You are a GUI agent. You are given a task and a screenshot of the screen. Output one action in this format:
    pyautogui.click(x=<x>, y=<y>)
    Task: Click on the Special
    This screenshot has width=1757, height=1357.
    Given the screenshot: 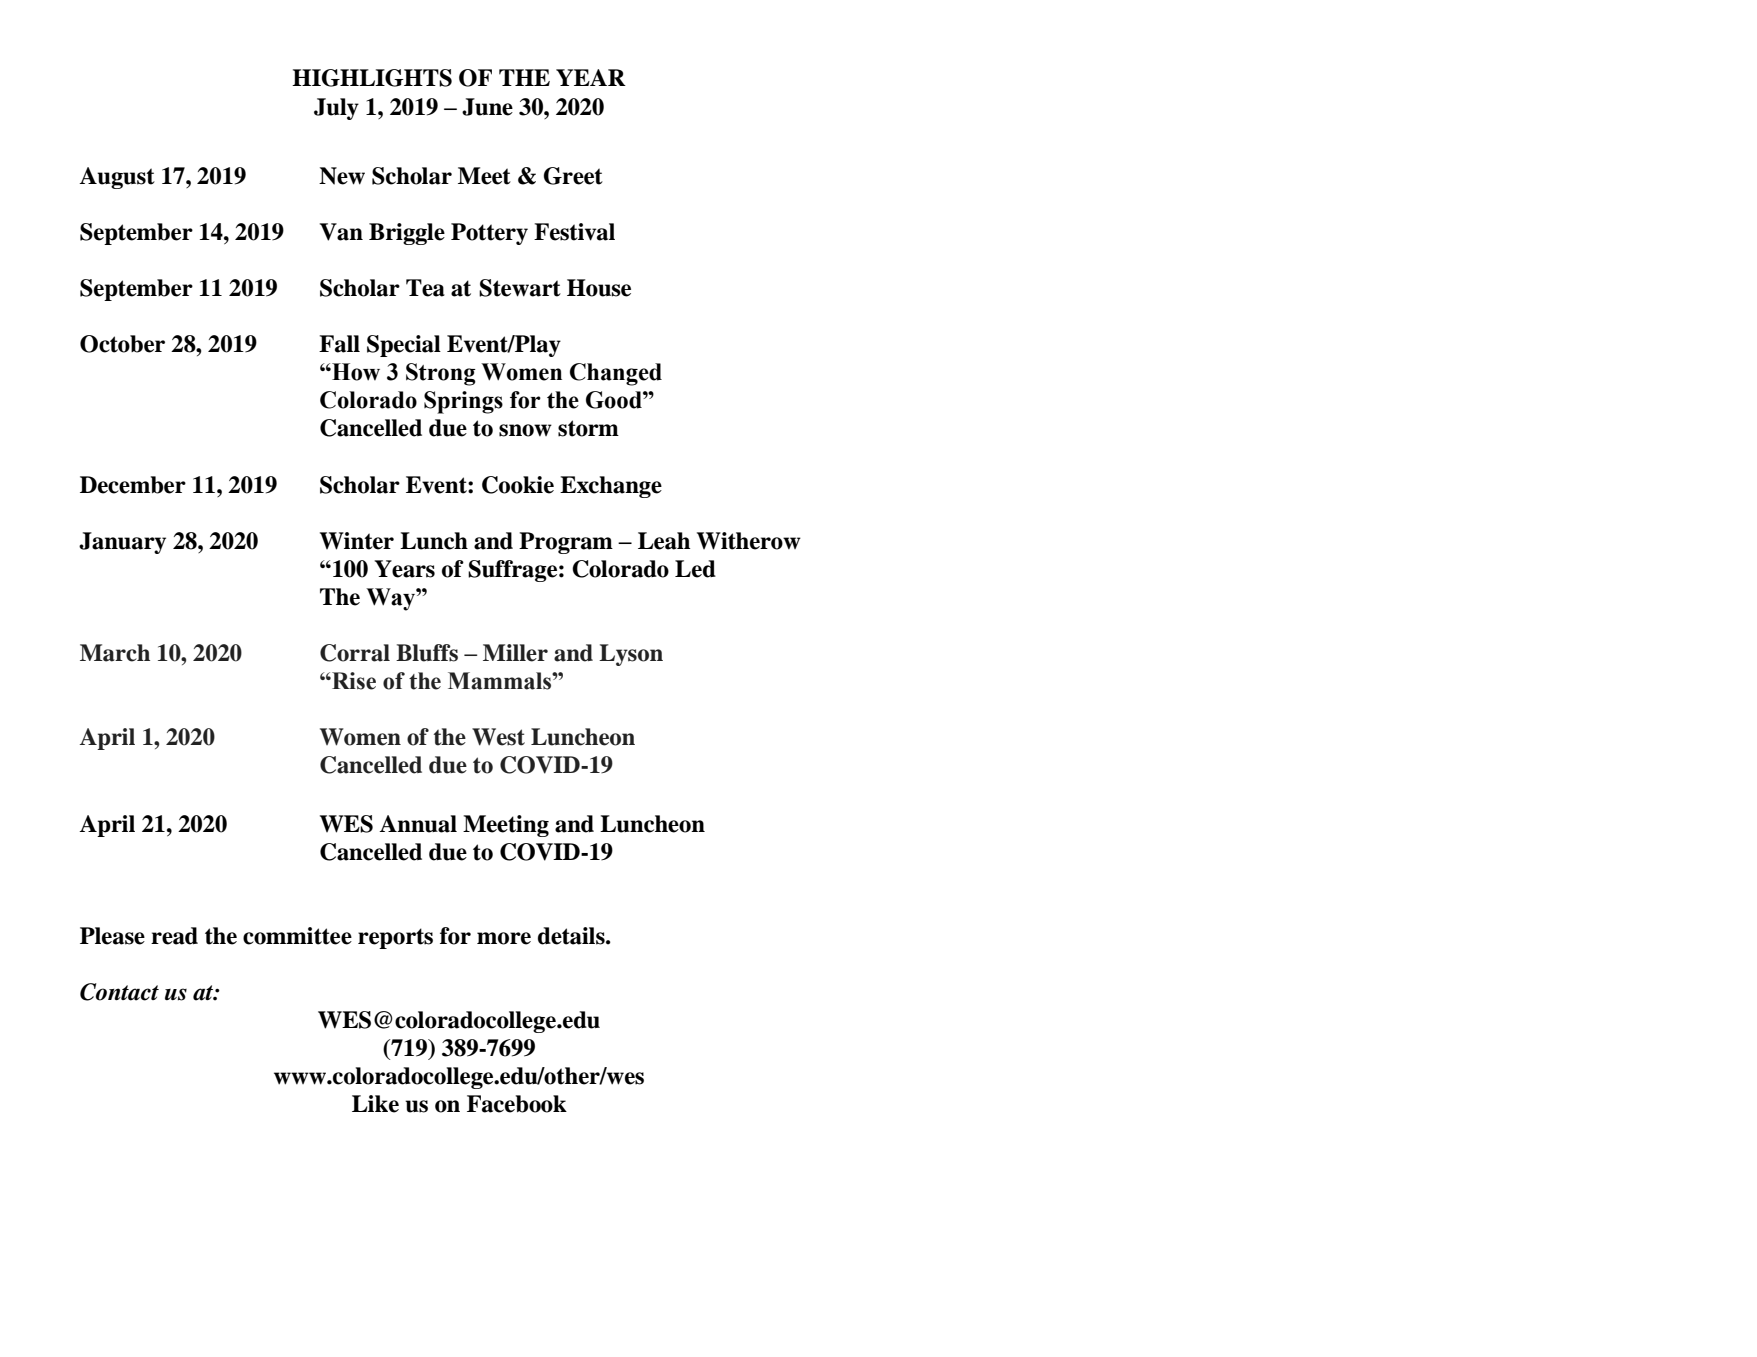 What is the action you would take?
    pyautogui.click(x=404, y=346)
